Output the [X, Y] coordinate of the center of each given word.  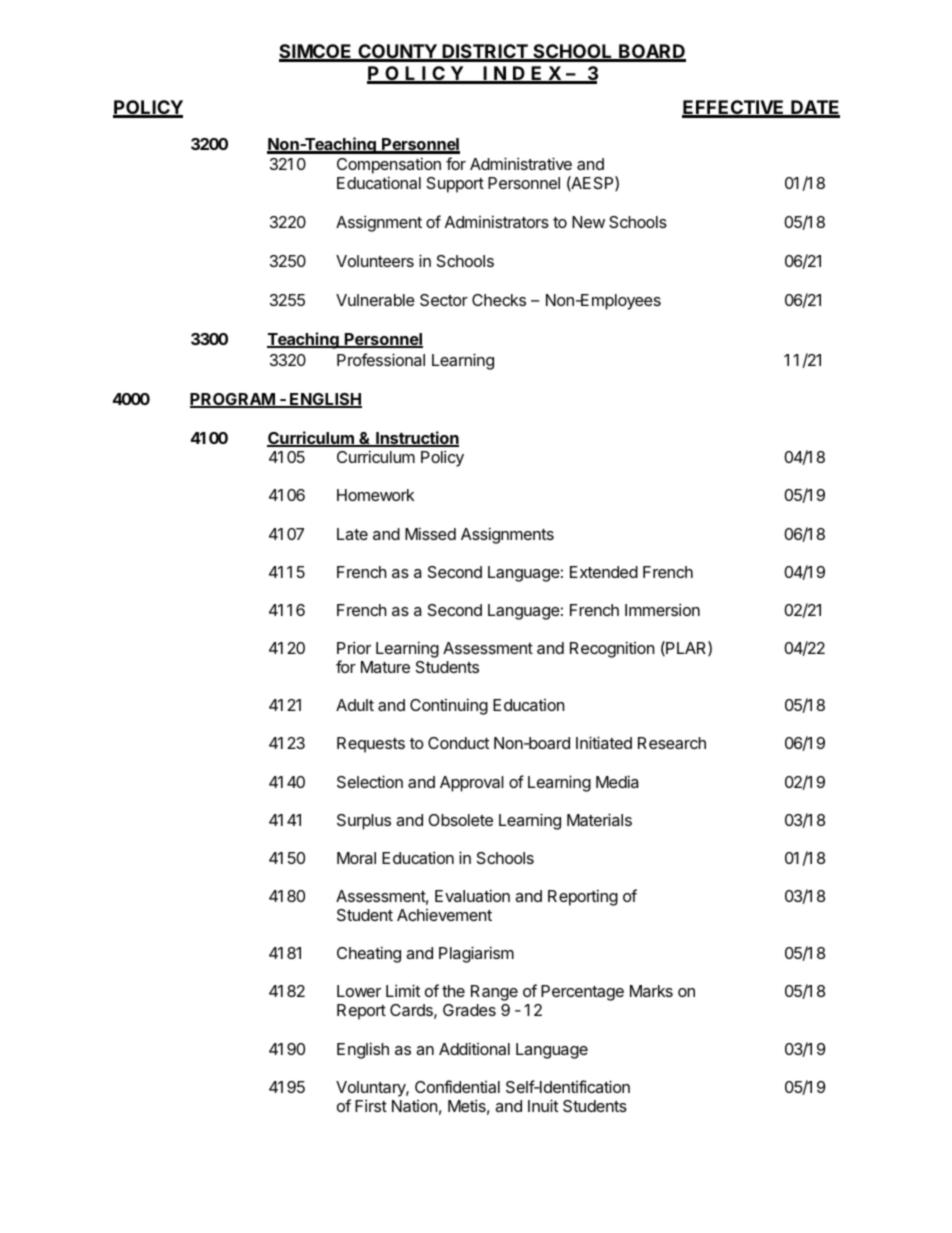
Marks [651, 991]
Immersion [662, 609]
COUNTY [397, 52]
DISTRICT [485, 52]
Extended [604, 572]
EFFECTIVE [734, 108]
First [371, 1105]
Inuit [543, 1105]
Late [352, 534]
